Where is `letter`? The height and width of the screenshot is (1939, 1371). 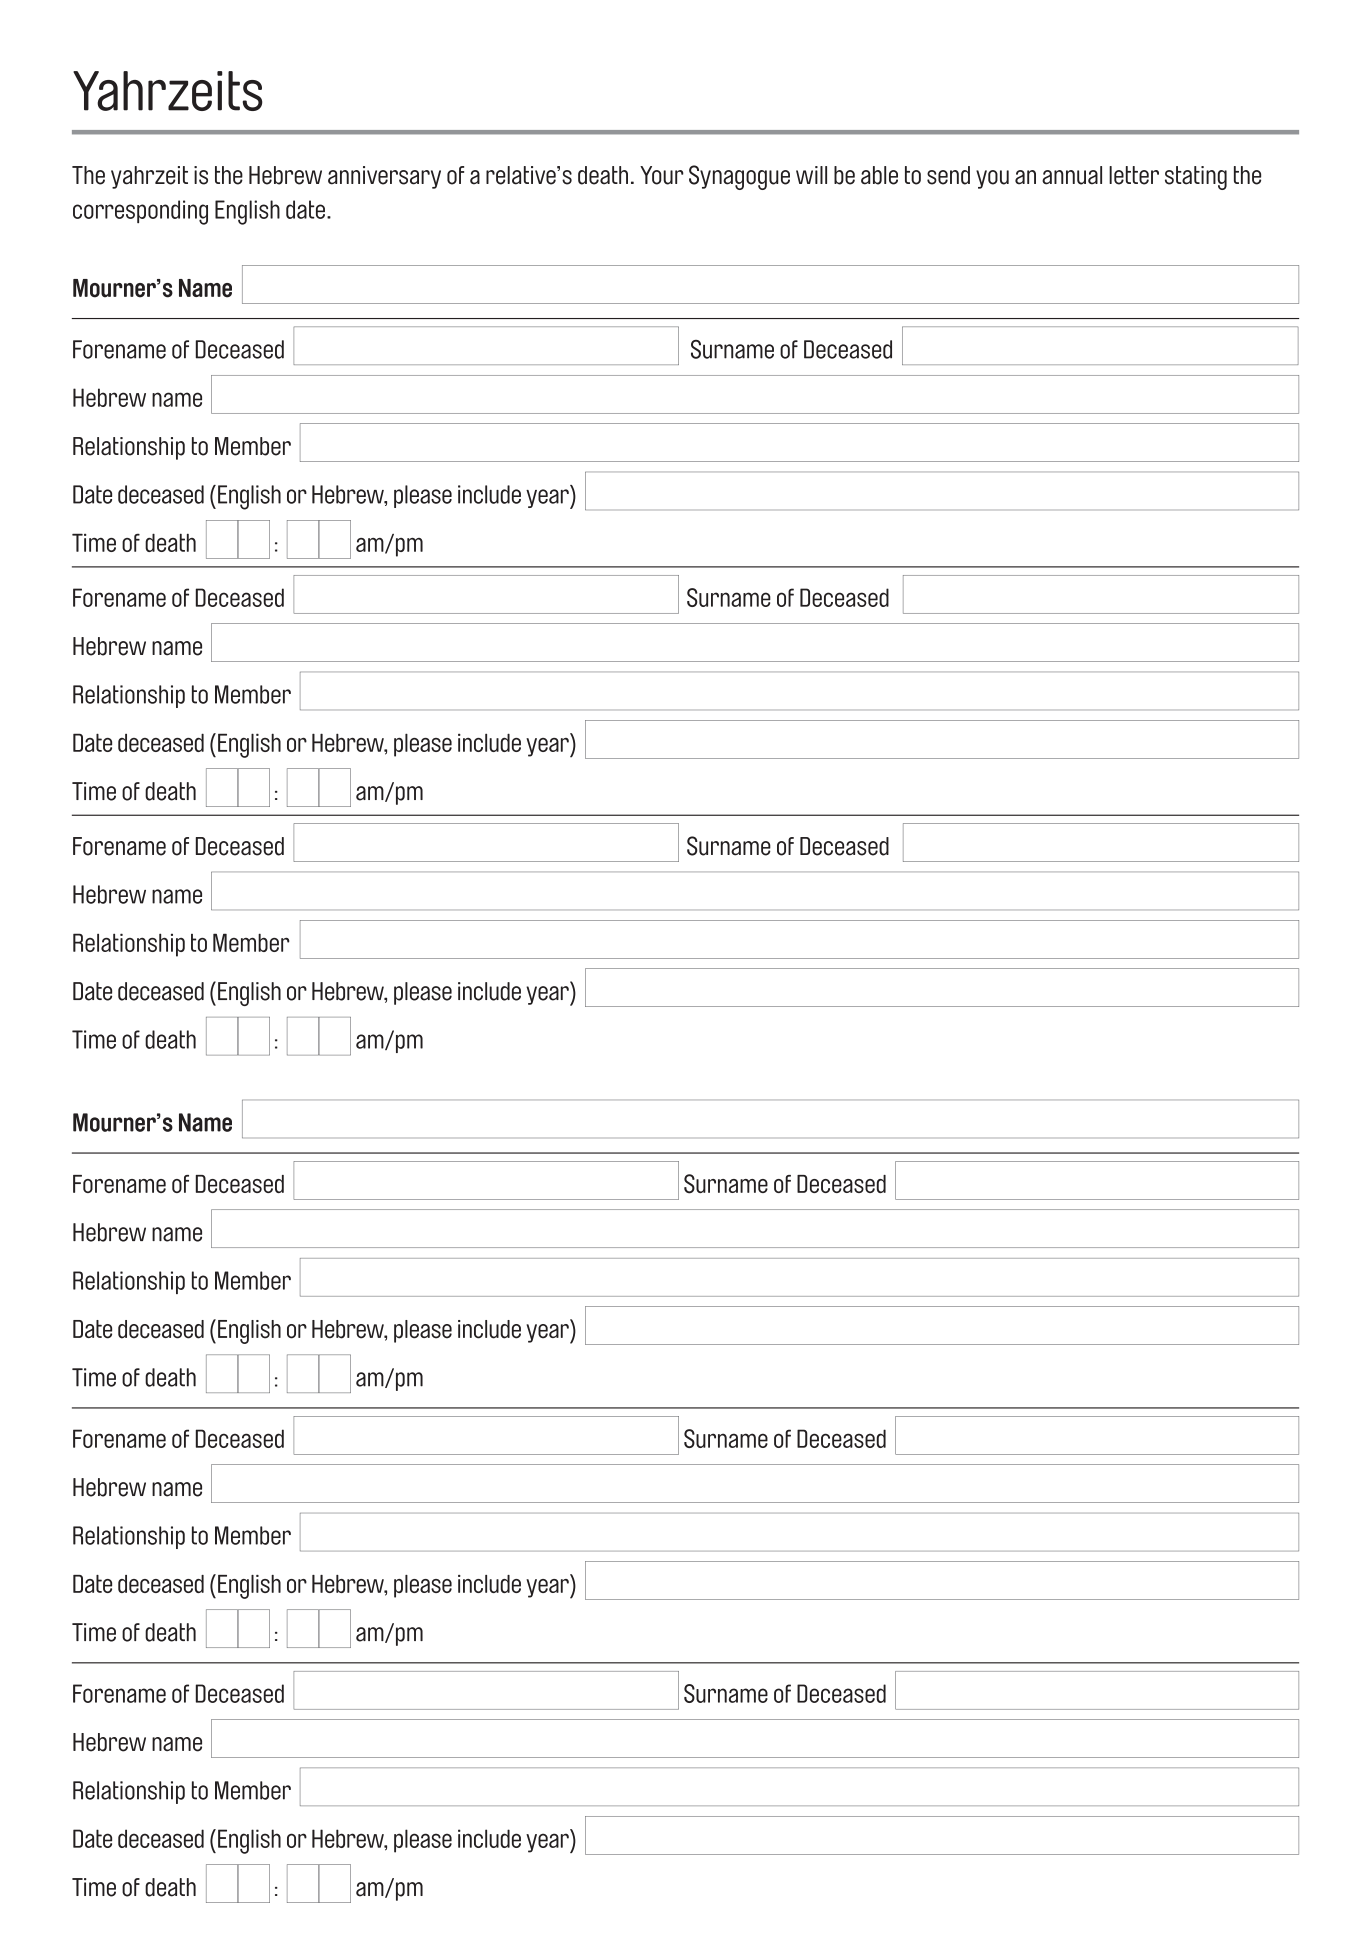 letter is located at coordinates (1134, 175).
